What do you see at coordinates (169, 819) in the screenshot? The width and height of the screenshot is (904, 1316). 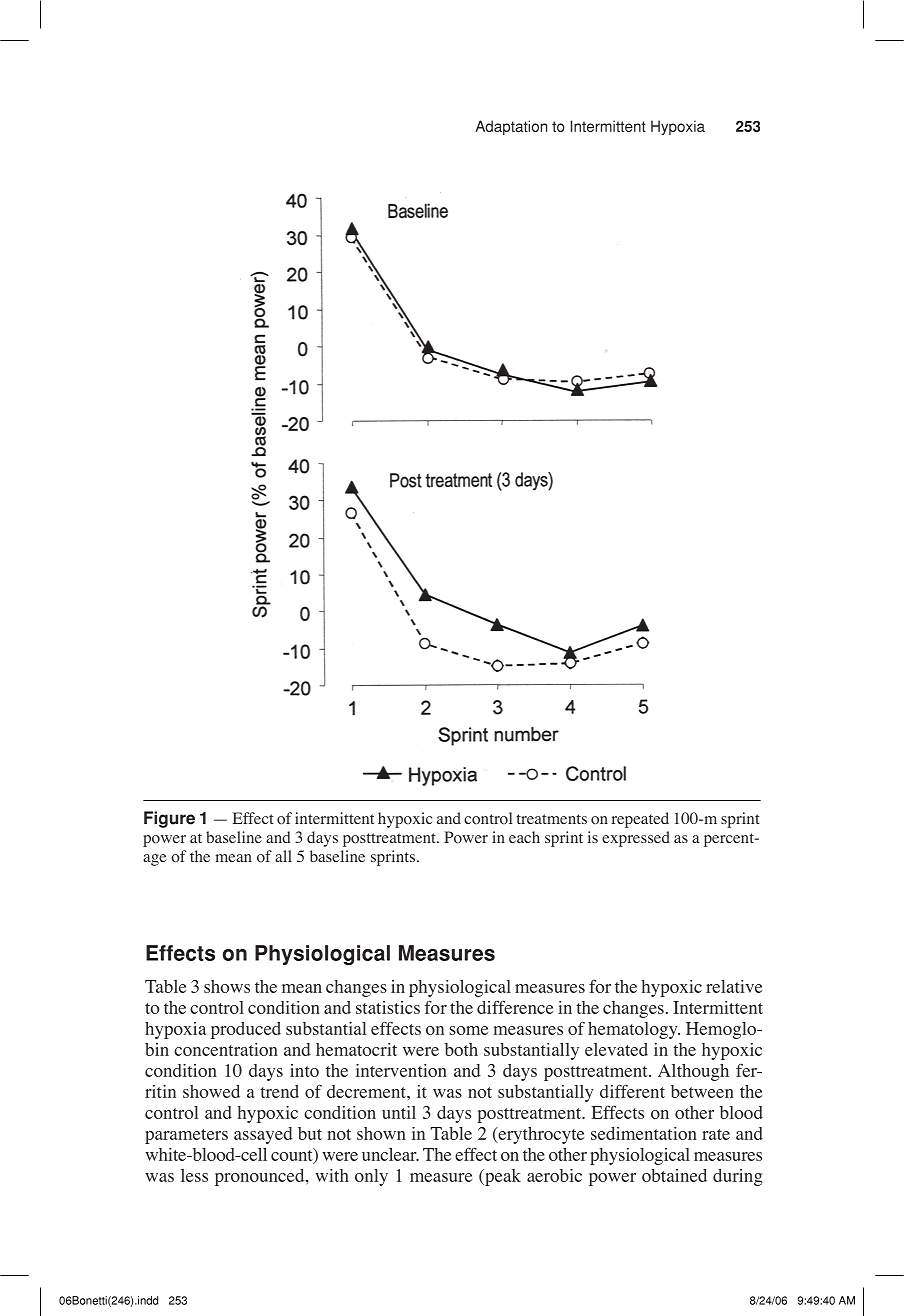 I see `Figure` at bounding box center [169, 819].
